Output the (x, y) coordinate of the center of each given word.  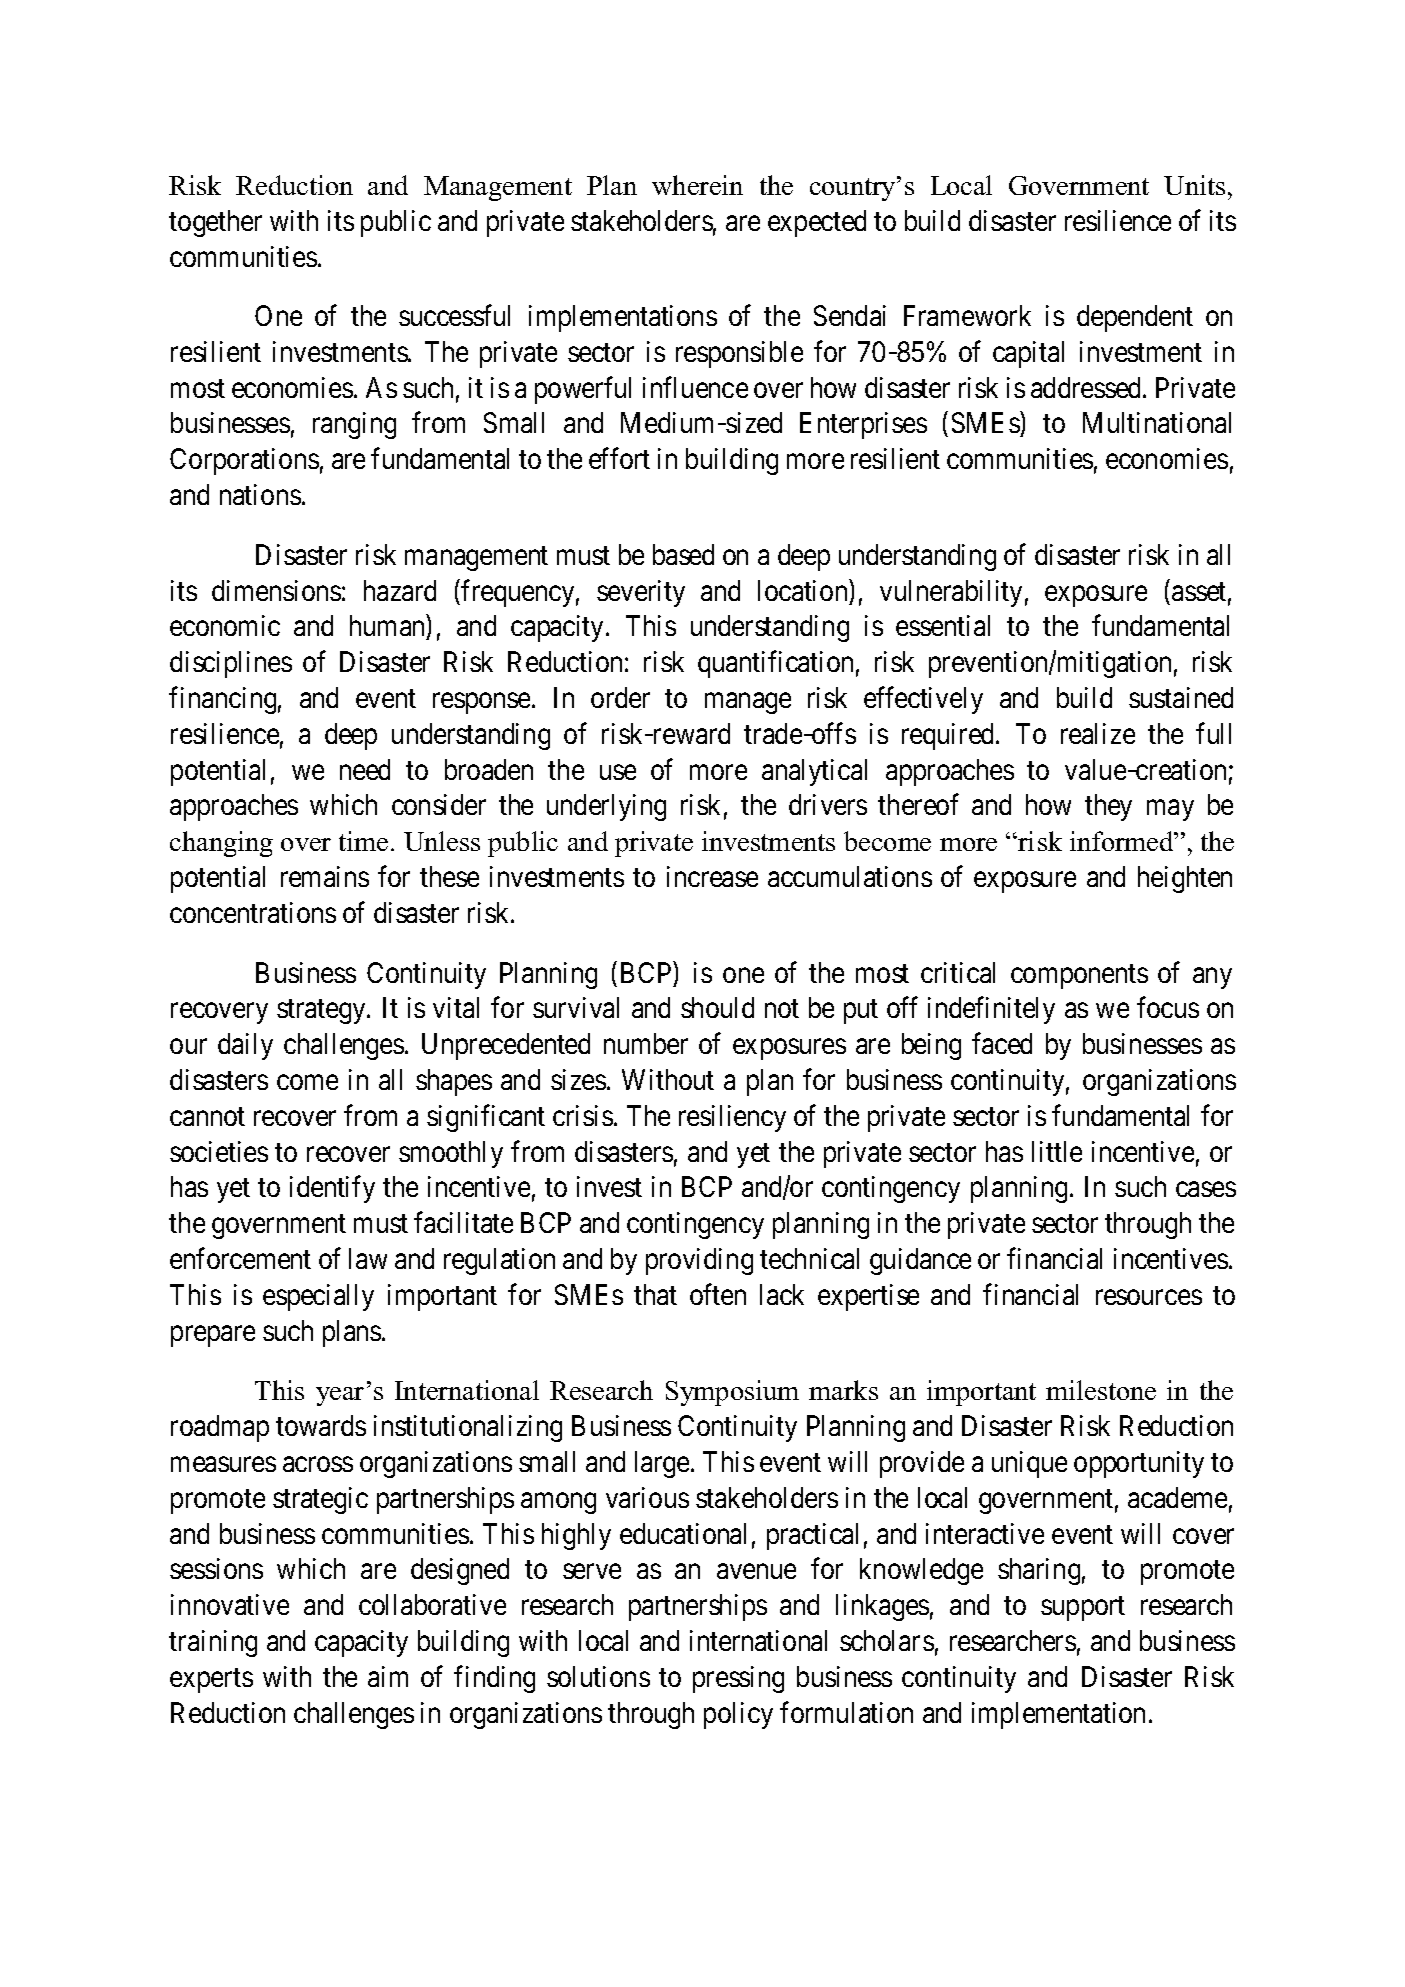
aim (388, 1676)
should (717, 1007)
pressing (738, 1679)
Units (1194, 185)
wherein (697, 185)
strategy (322, 1012)
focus (1168, 1007)
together (215, 223)
